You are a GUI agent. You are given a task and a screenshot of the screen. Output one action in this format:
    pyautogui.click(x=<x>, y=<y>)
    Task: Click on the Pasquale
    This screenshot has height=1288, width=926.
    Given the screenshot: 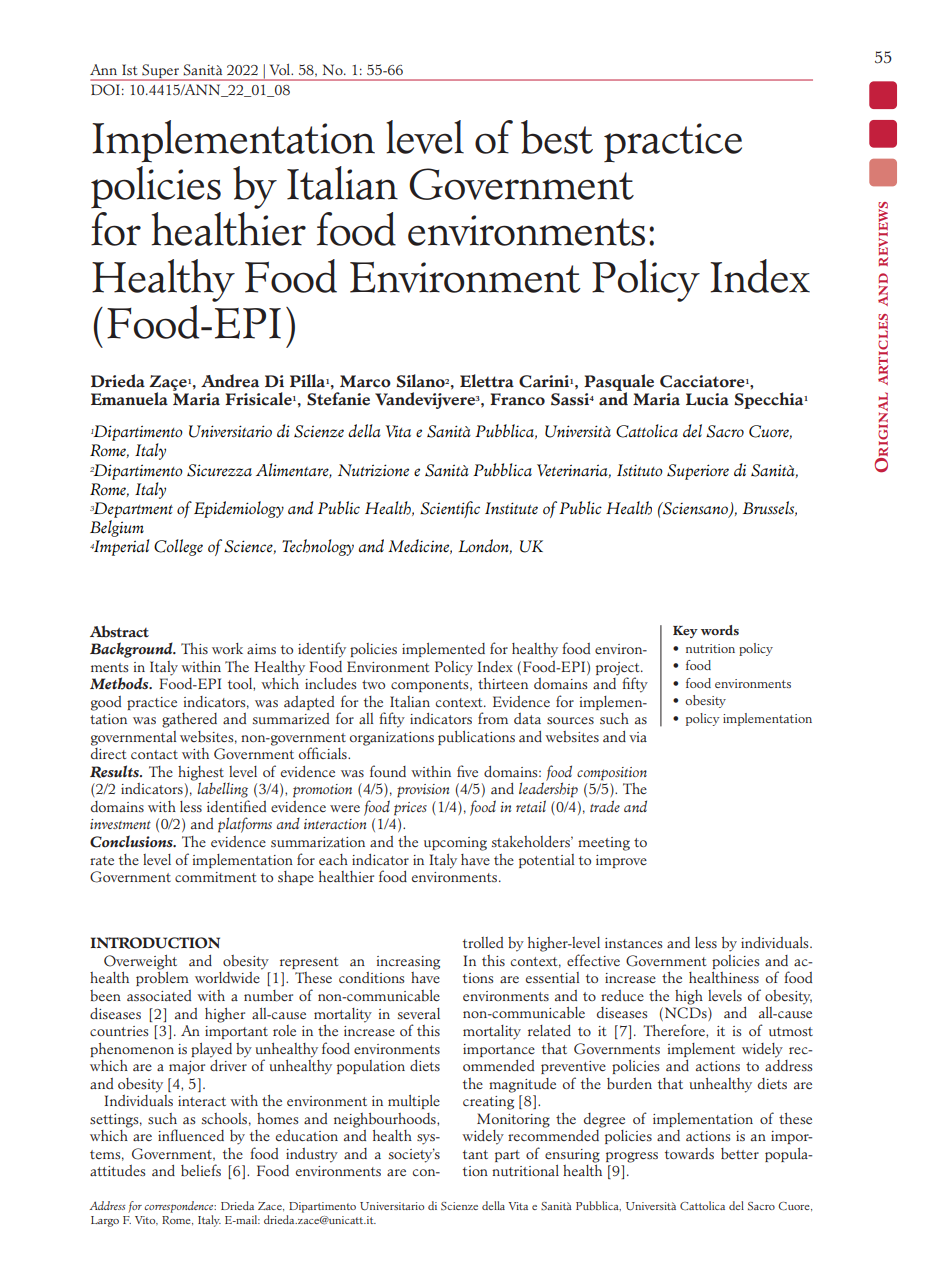 What is the action you would take?
    pyautogui.click(x=619, y=383)
